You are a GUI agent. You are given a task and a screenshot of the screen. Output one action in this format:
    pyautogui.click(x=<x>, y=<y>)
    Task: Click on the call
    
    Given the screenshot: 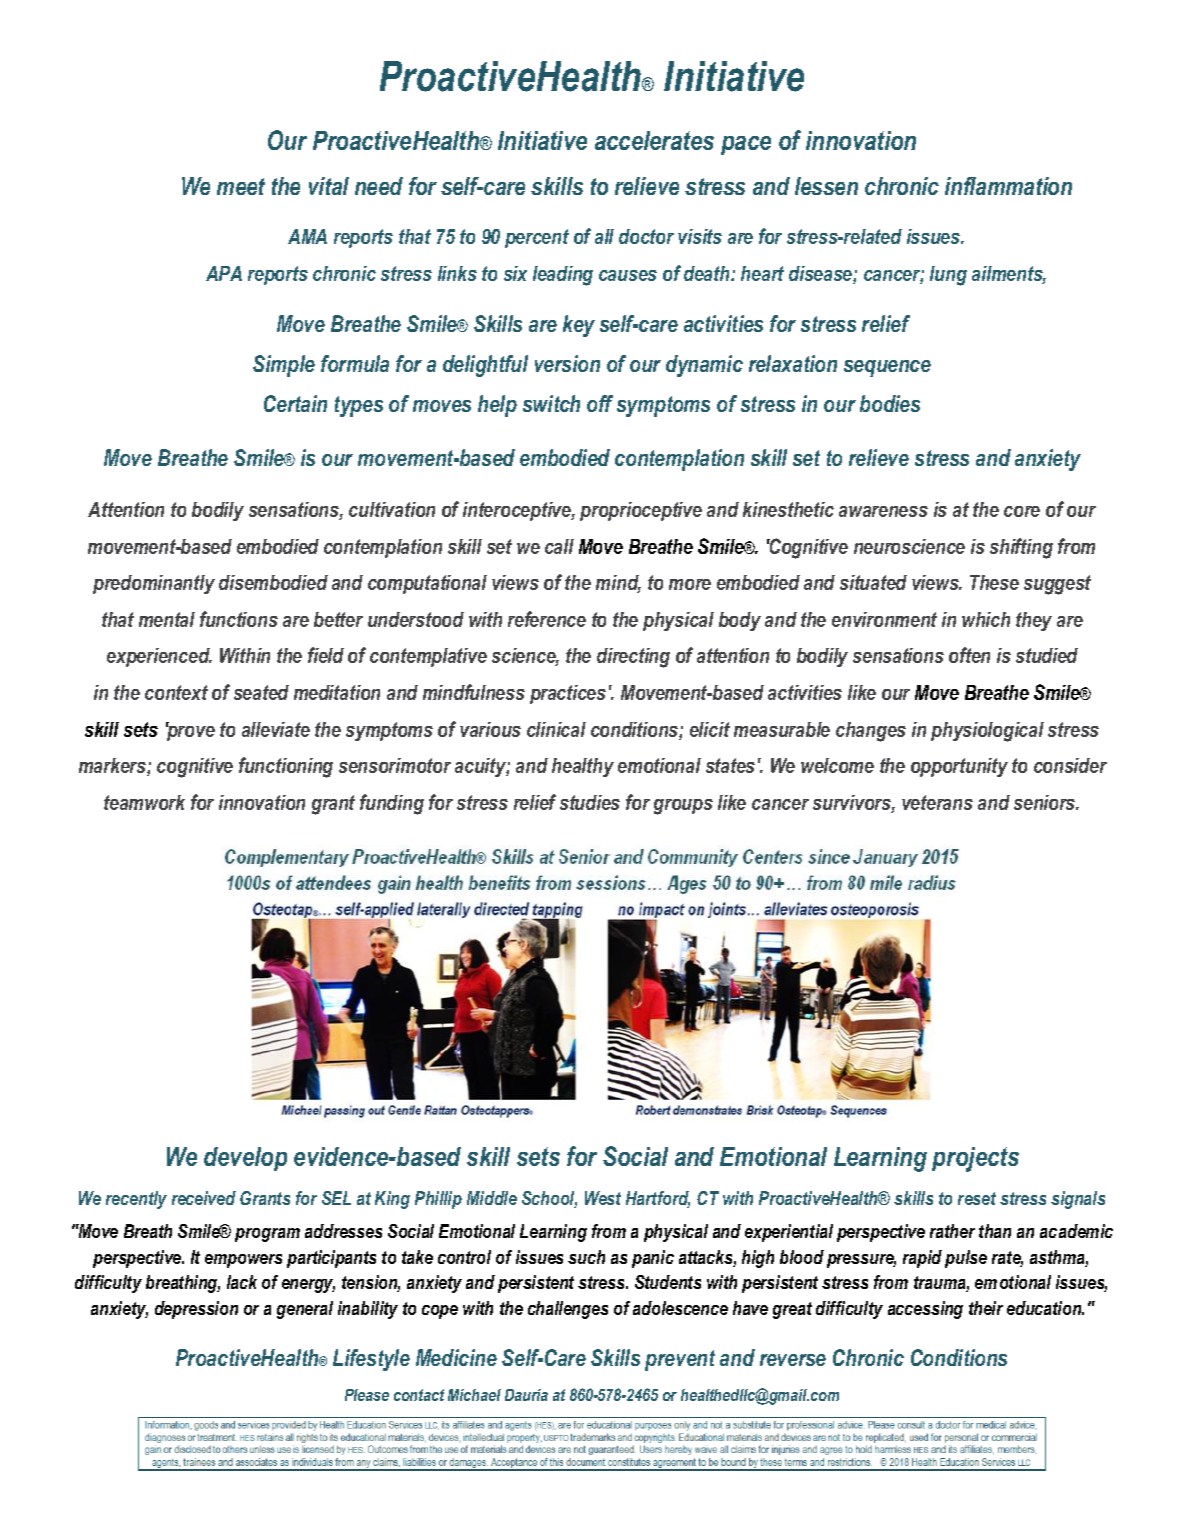 What is the action you would take?
    pyautogui.click(x=559, y=546)
